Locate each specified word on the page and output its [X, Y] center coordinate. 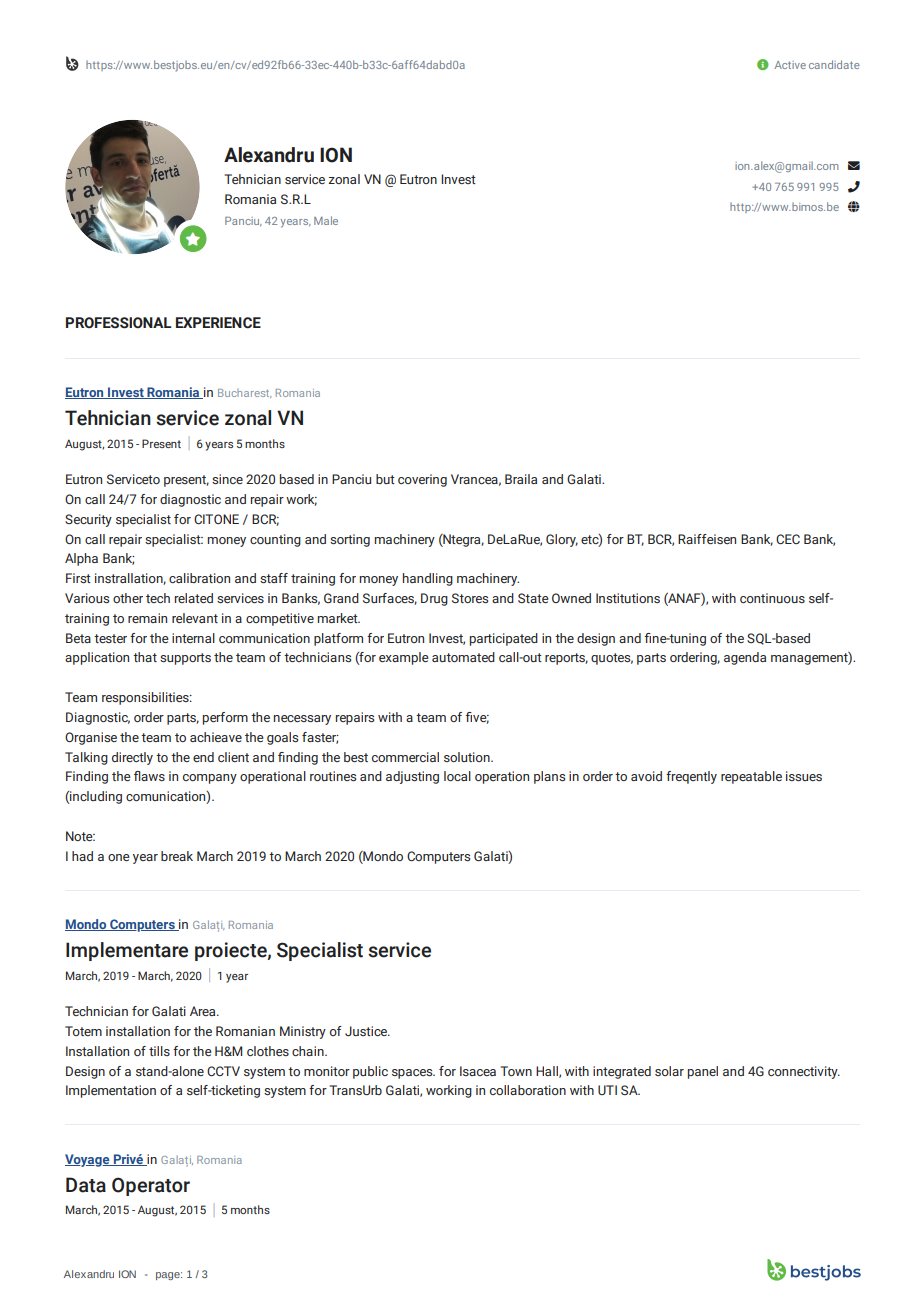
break [177, 856]
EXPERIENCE [218, 323]
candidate [834, 64]
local [457, 776]
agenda [745, 658]
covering [422, 480]
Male [326, 220]
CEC [788, 539]
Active [790, 65]
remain [147, 618]
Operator [151, 1186]
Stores [470, 598]
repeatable [751, 777]
